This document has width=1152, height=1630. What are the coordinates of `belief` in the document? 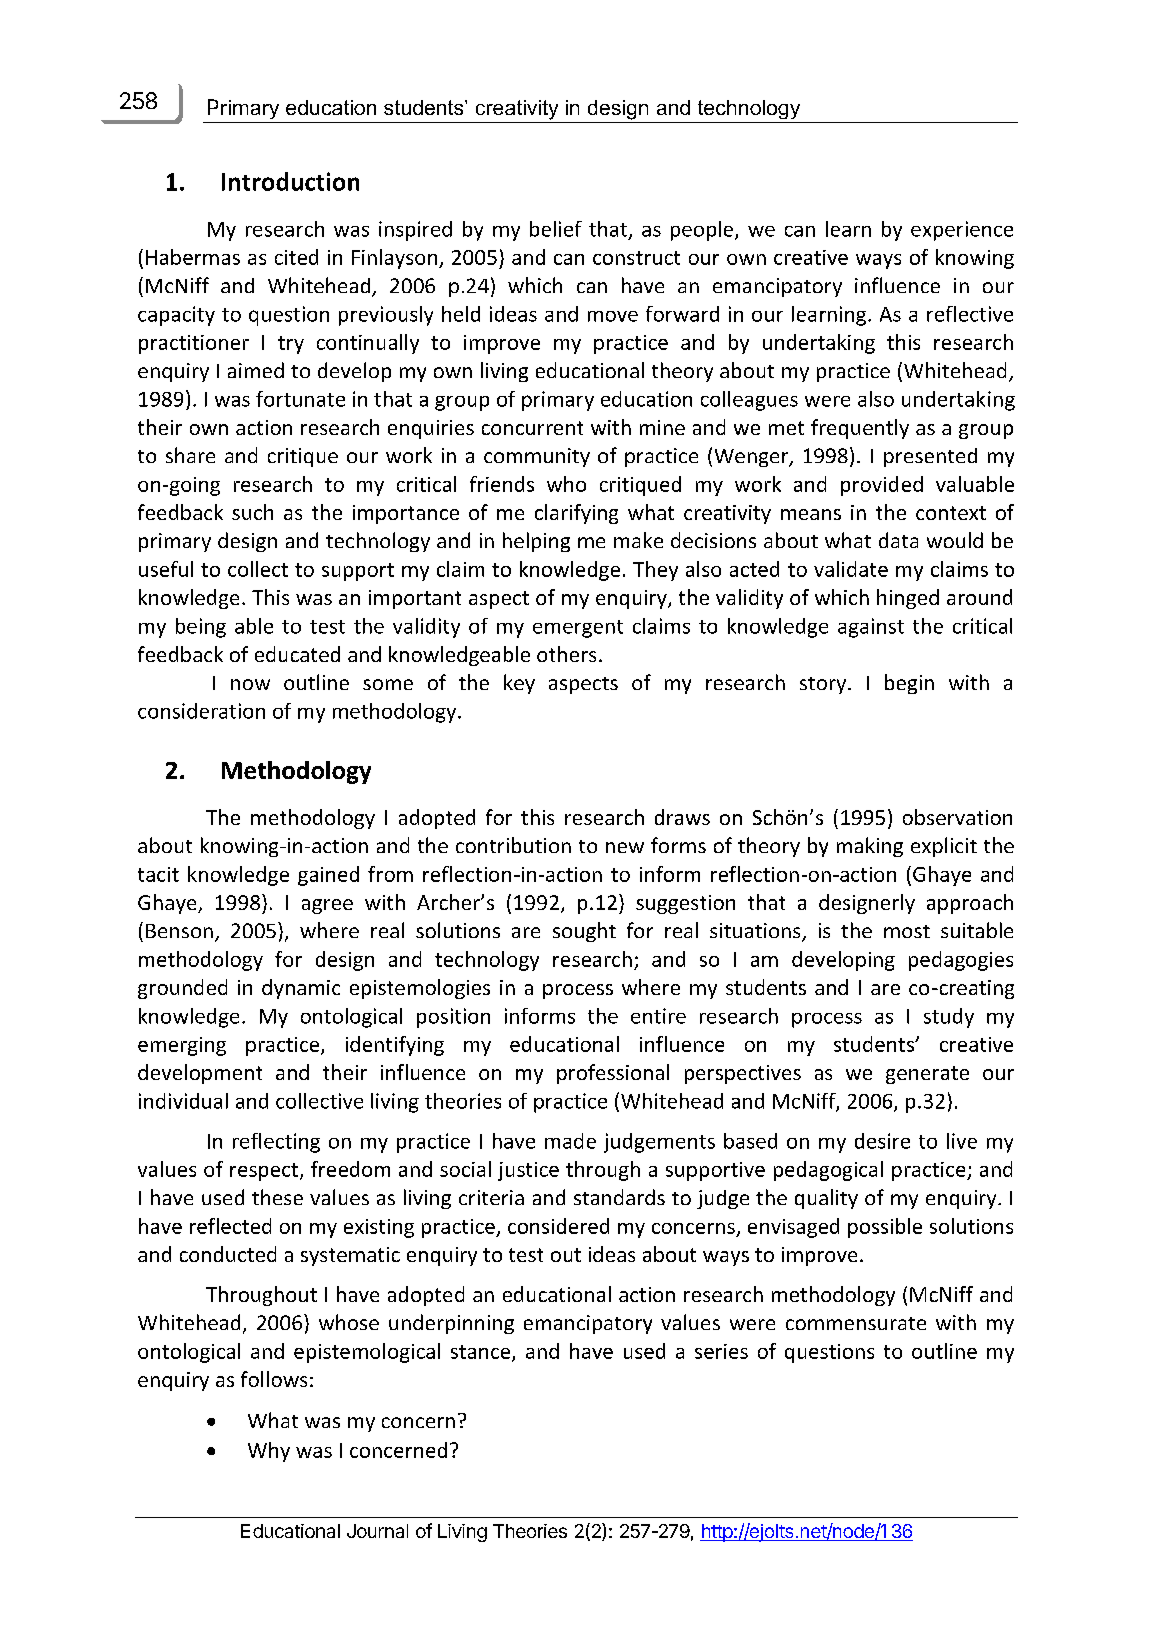 It's located at (556, 229).
